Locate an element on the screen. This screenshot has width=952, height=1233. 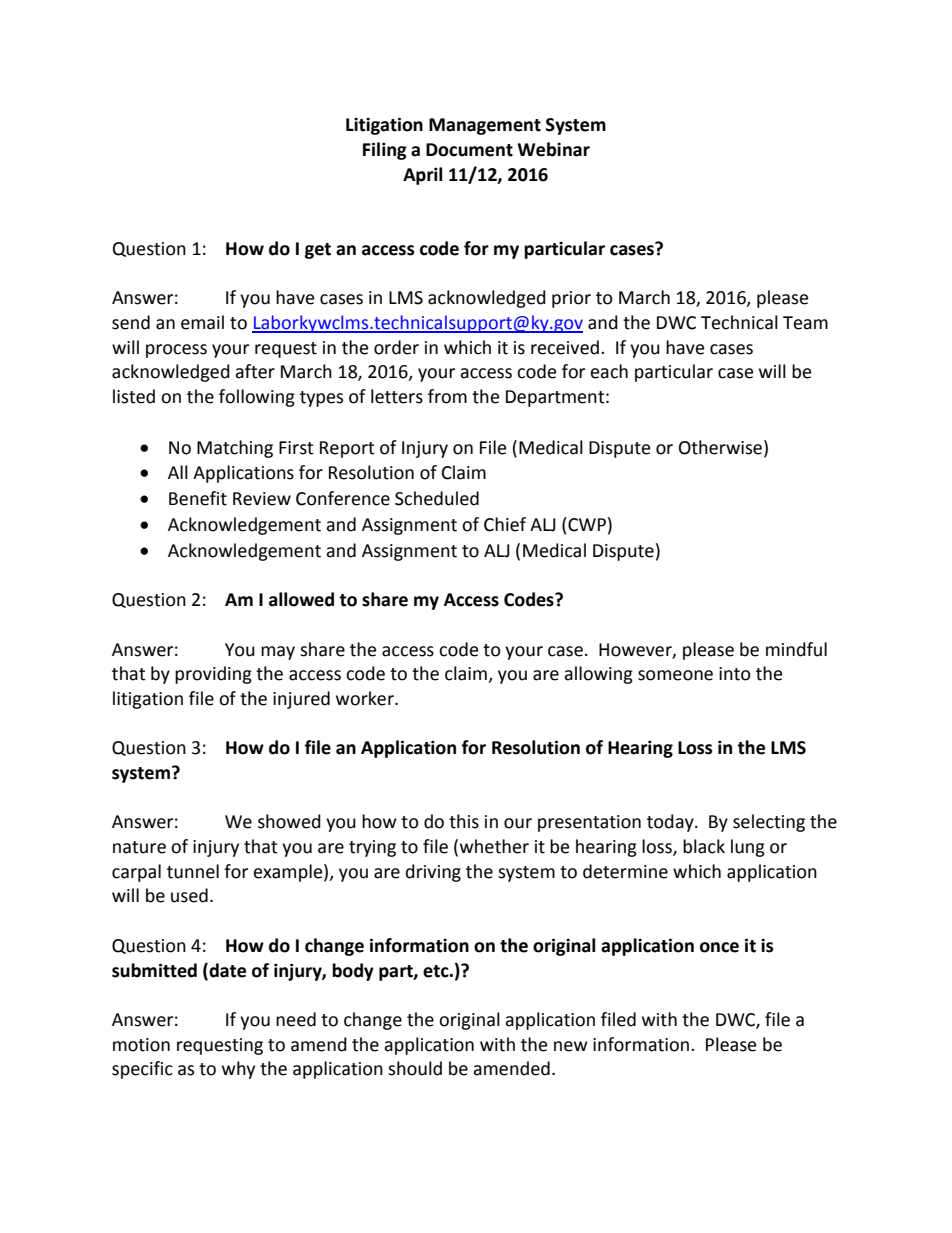
why is located at coordinates (238, 1070).
